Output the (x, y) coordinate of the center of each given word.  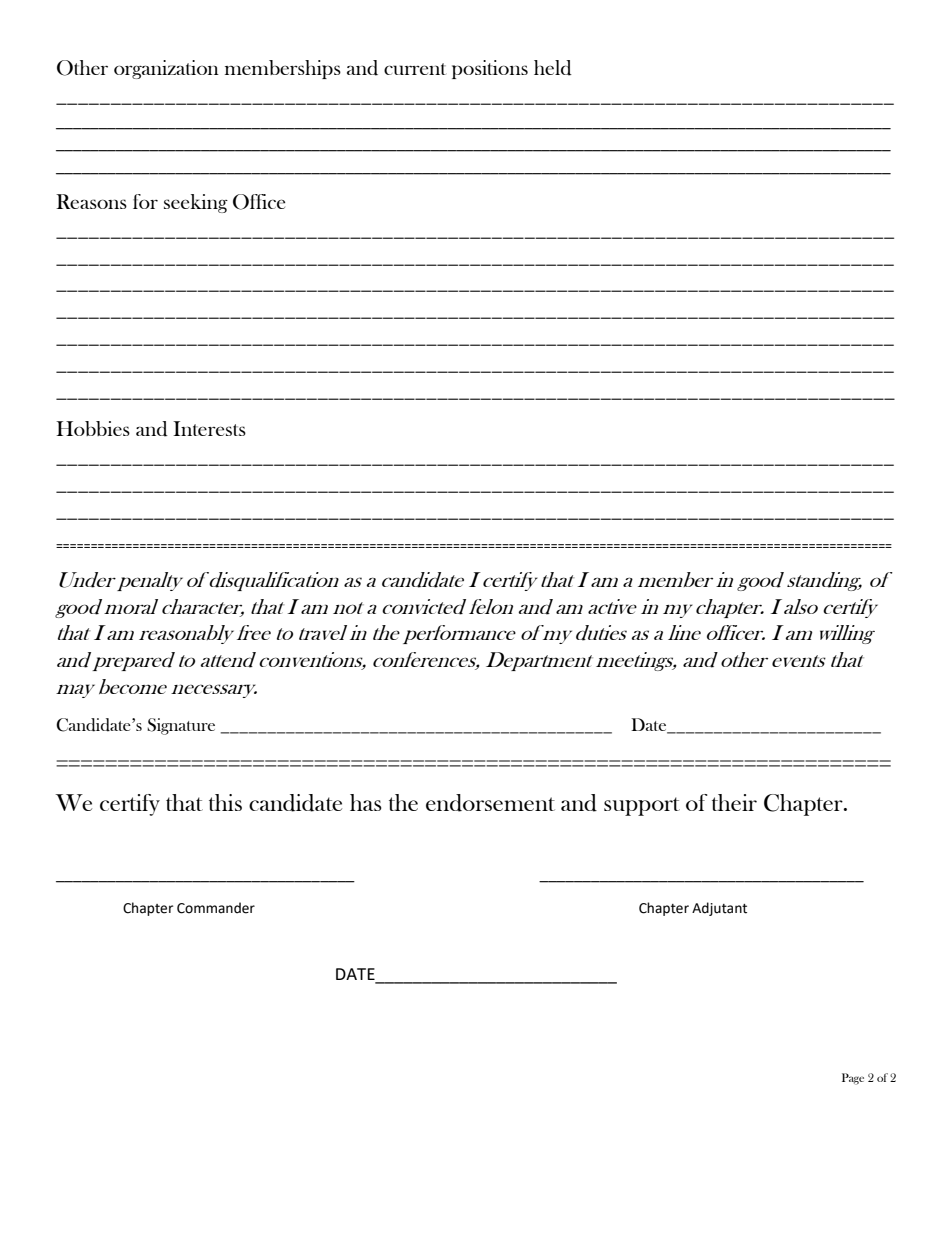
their (734, 802)
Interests (209, 428)
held (553, 68)
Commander (216, 908)
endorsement (490, 803)
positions (490, 69)
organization (166, 69)
